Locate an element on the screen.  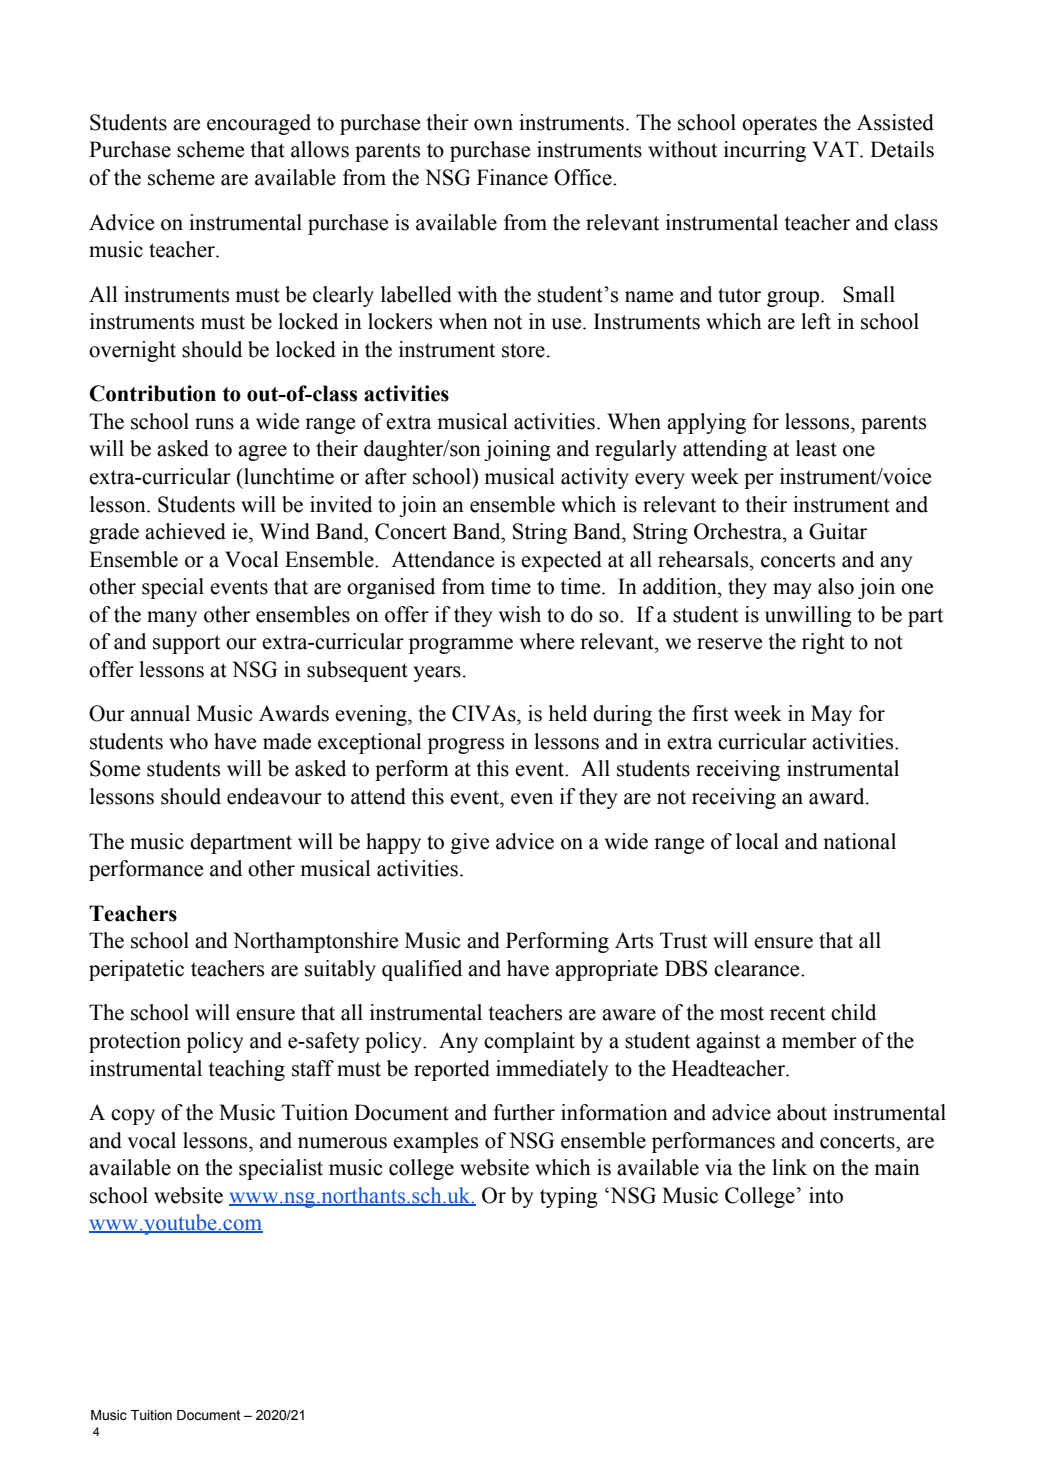
activity is located at coordinates (595, 478).
